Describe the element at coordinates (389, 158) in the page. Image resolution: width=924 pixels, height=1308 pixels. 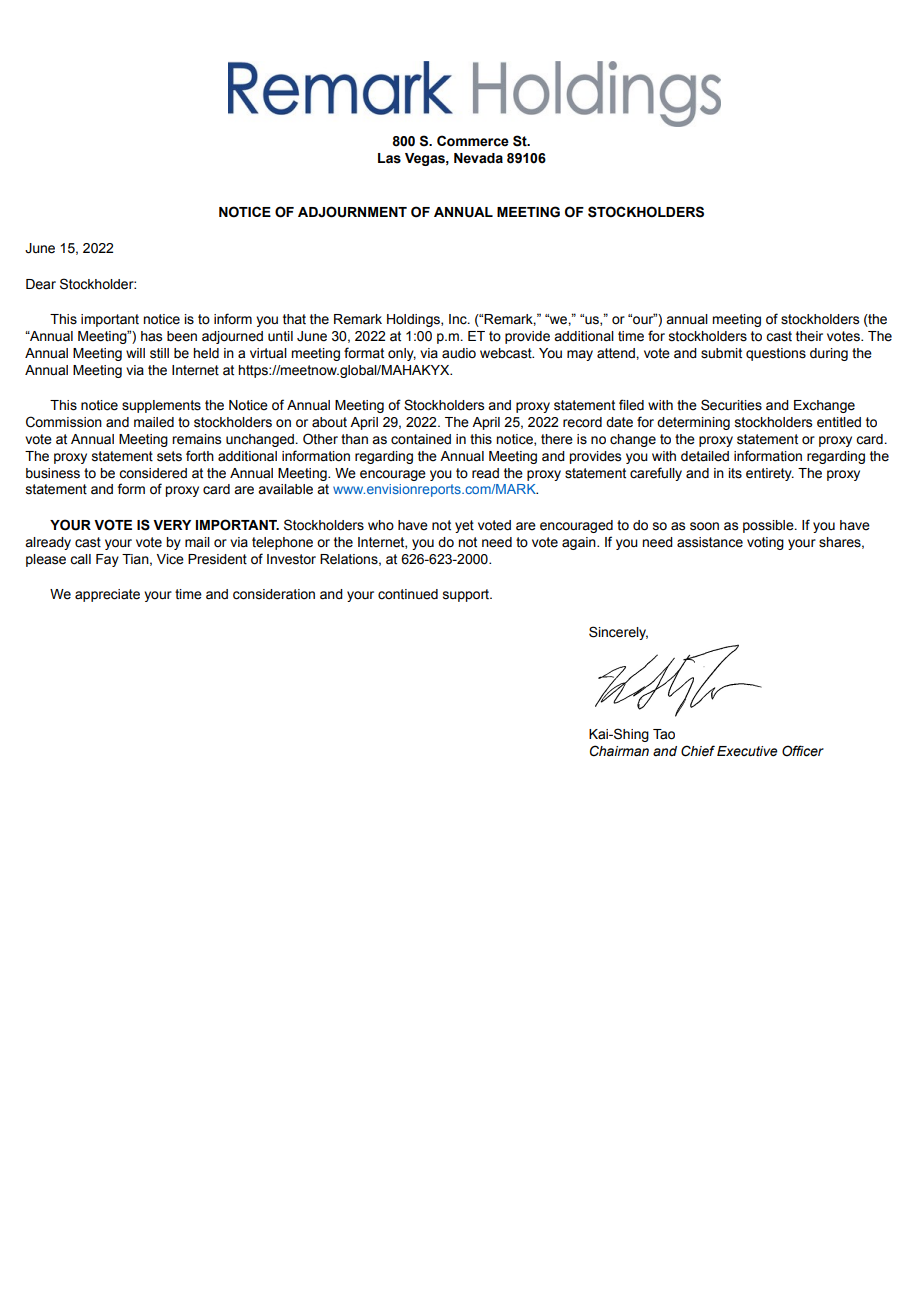
I see `Las` at that location.
